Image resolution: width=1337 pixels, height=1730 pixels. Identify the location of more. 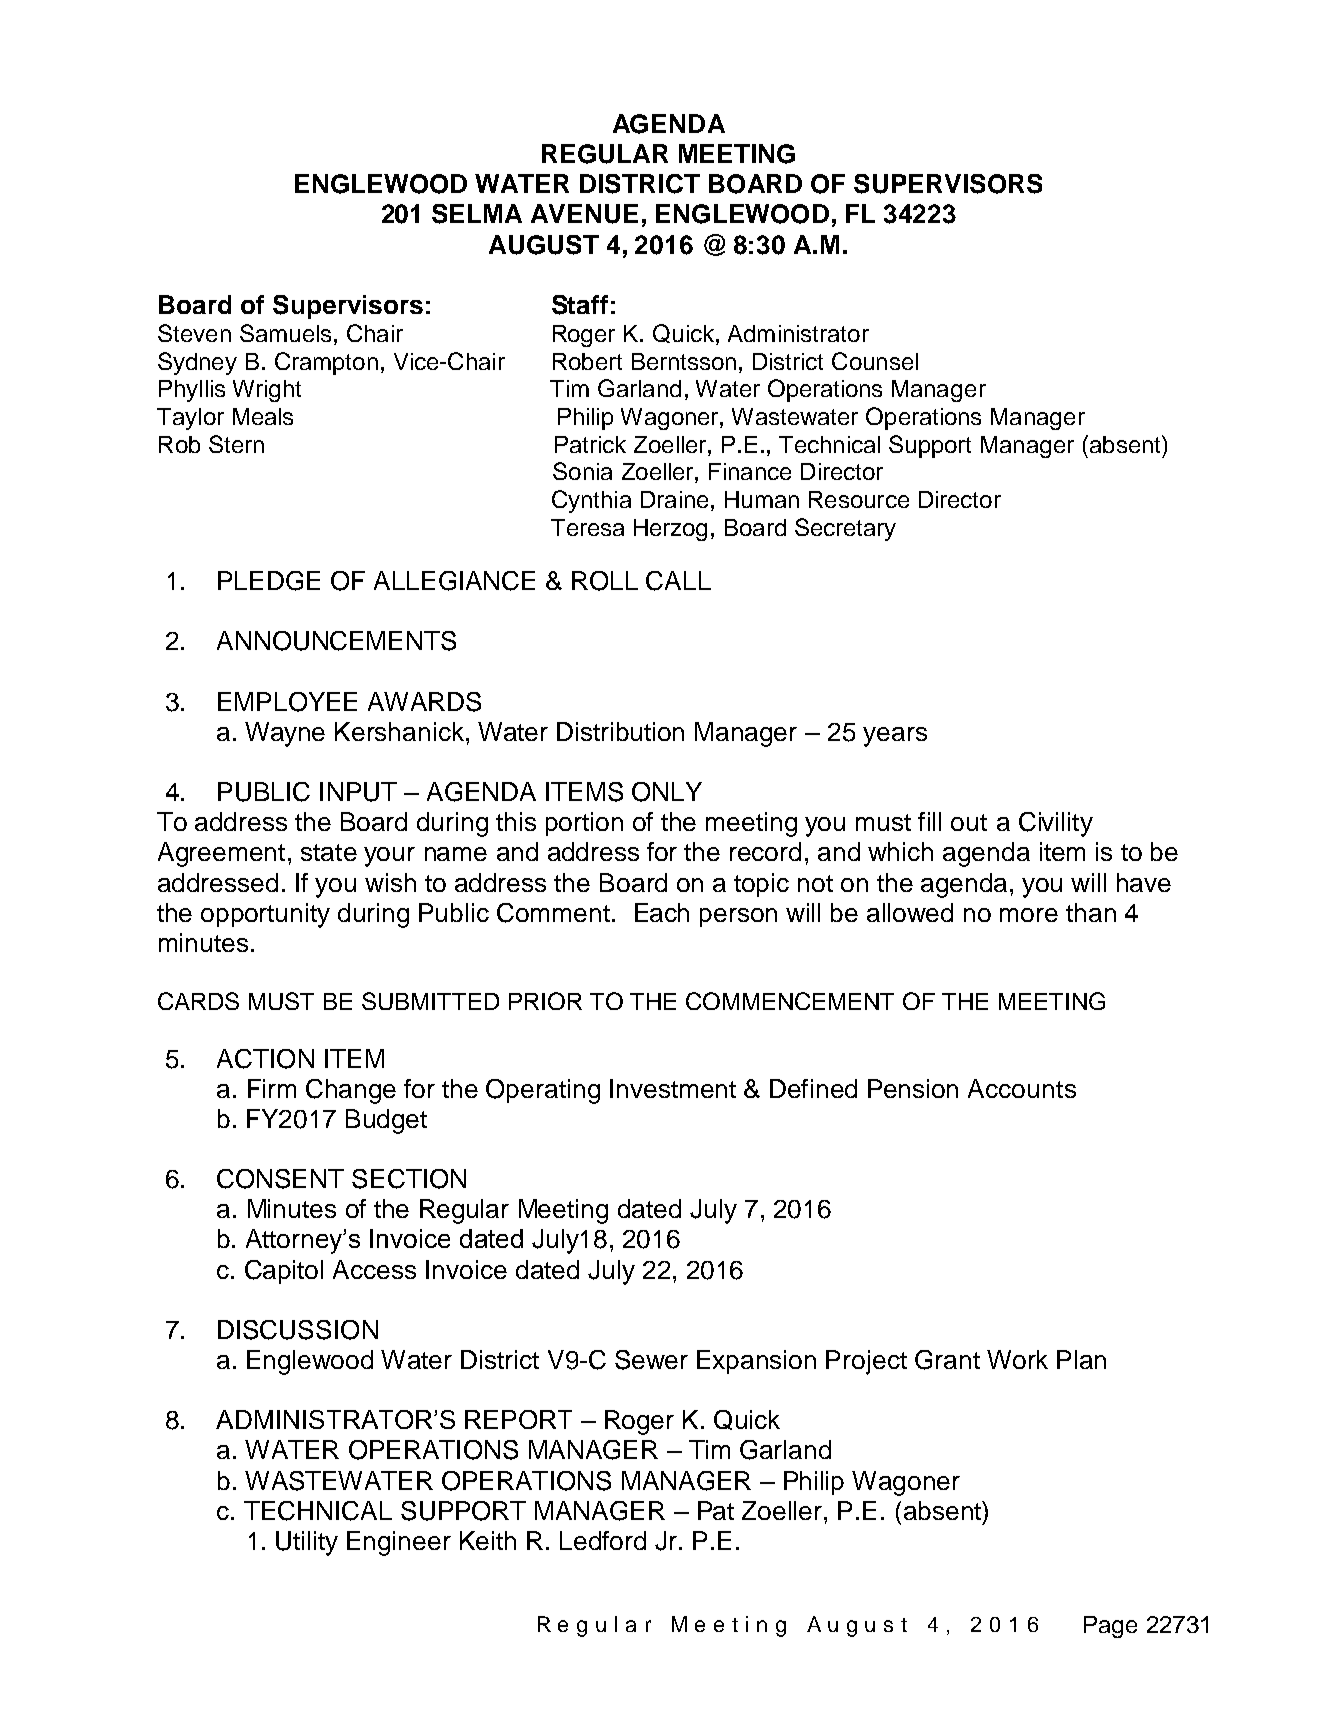
(1029, 915).
